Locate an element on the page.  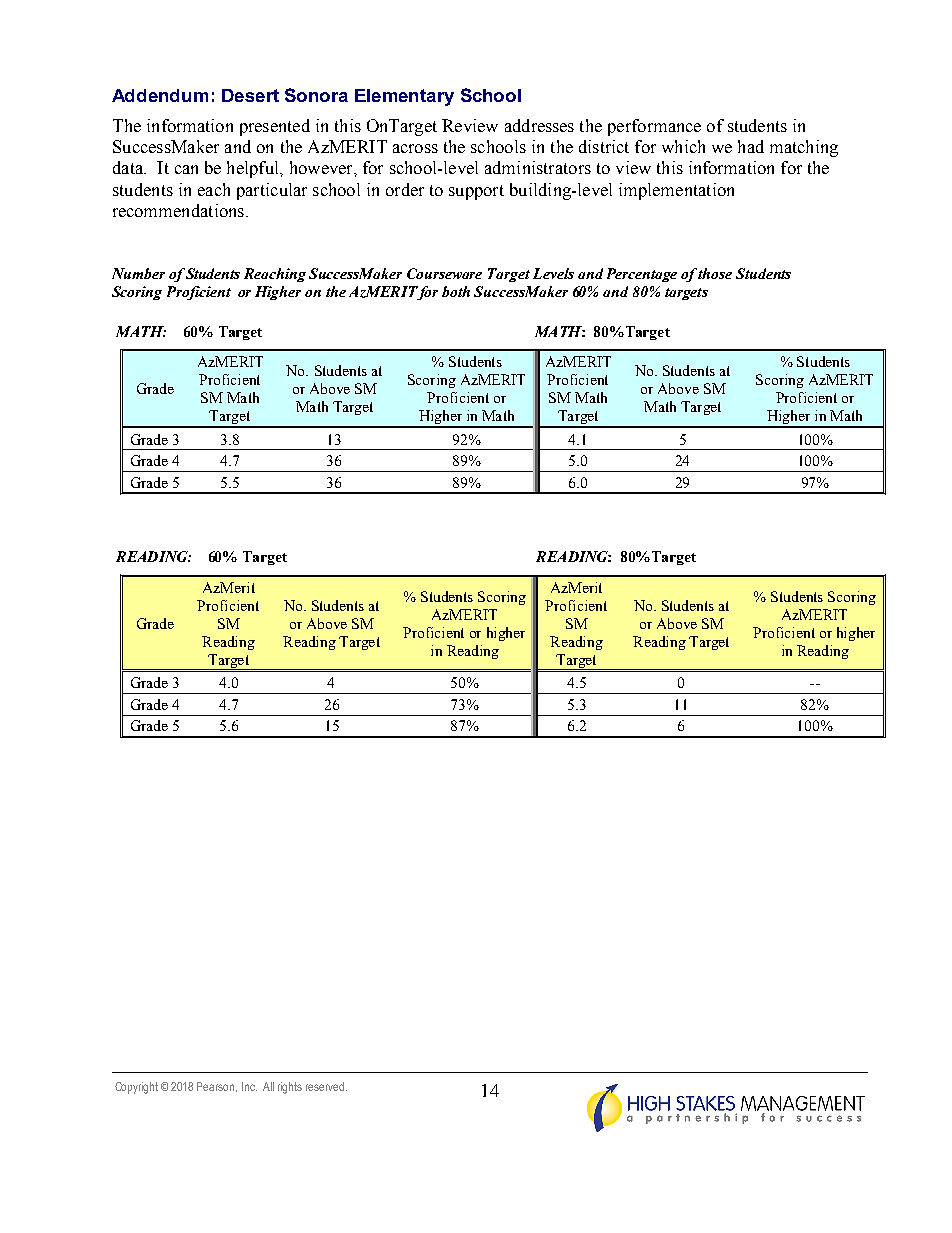
reserved is located at coordinates (326, 1086).
